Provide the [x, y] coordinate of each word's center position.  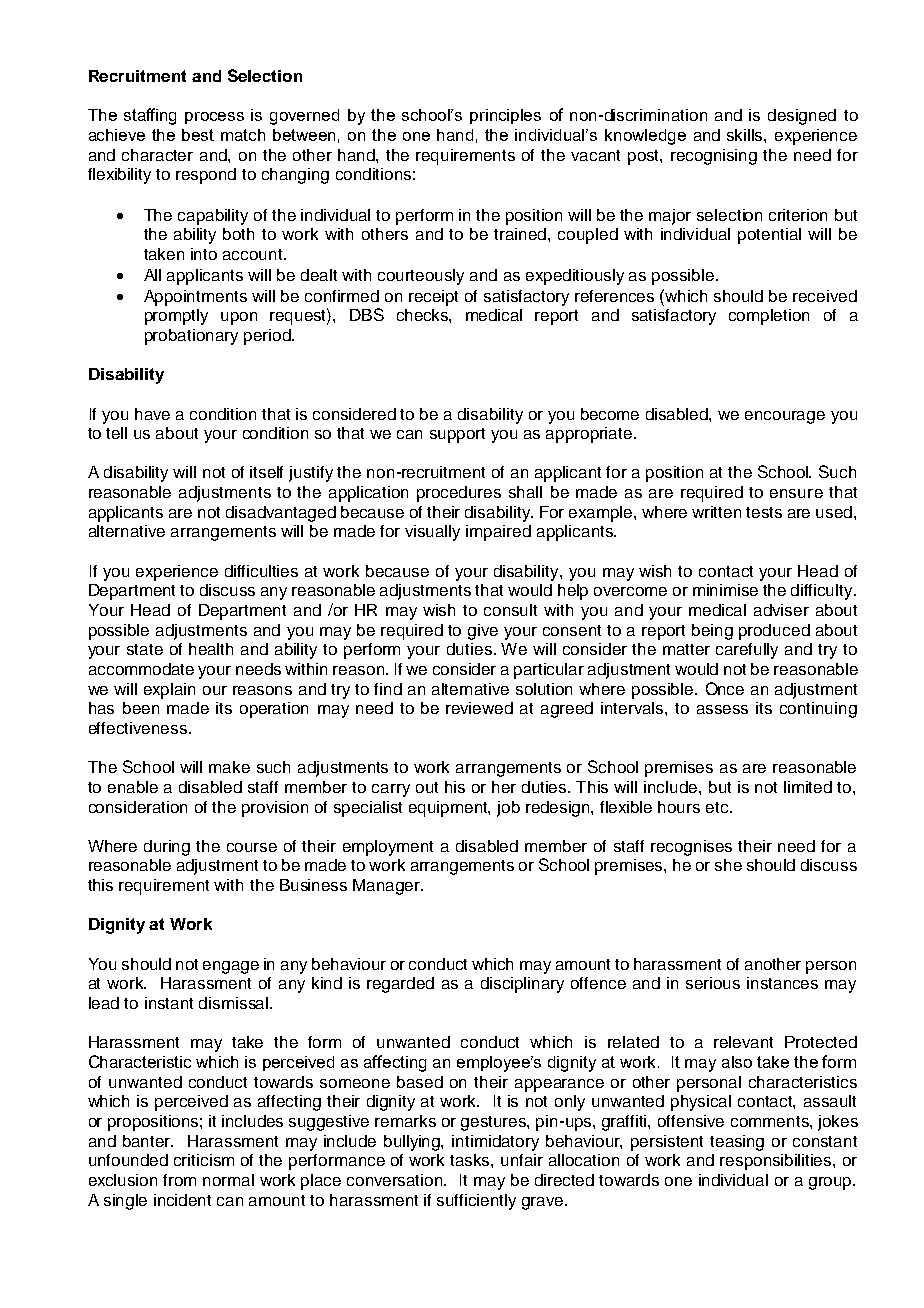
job [508, 809]
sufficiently [476, 1202]
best [198, 135]
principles [505, 116]
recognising [714, 157]
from [179, 1180]
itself [266, 472]
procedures [459, 494]
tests [764, 512]
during [167, 848]
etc [718, 807]
